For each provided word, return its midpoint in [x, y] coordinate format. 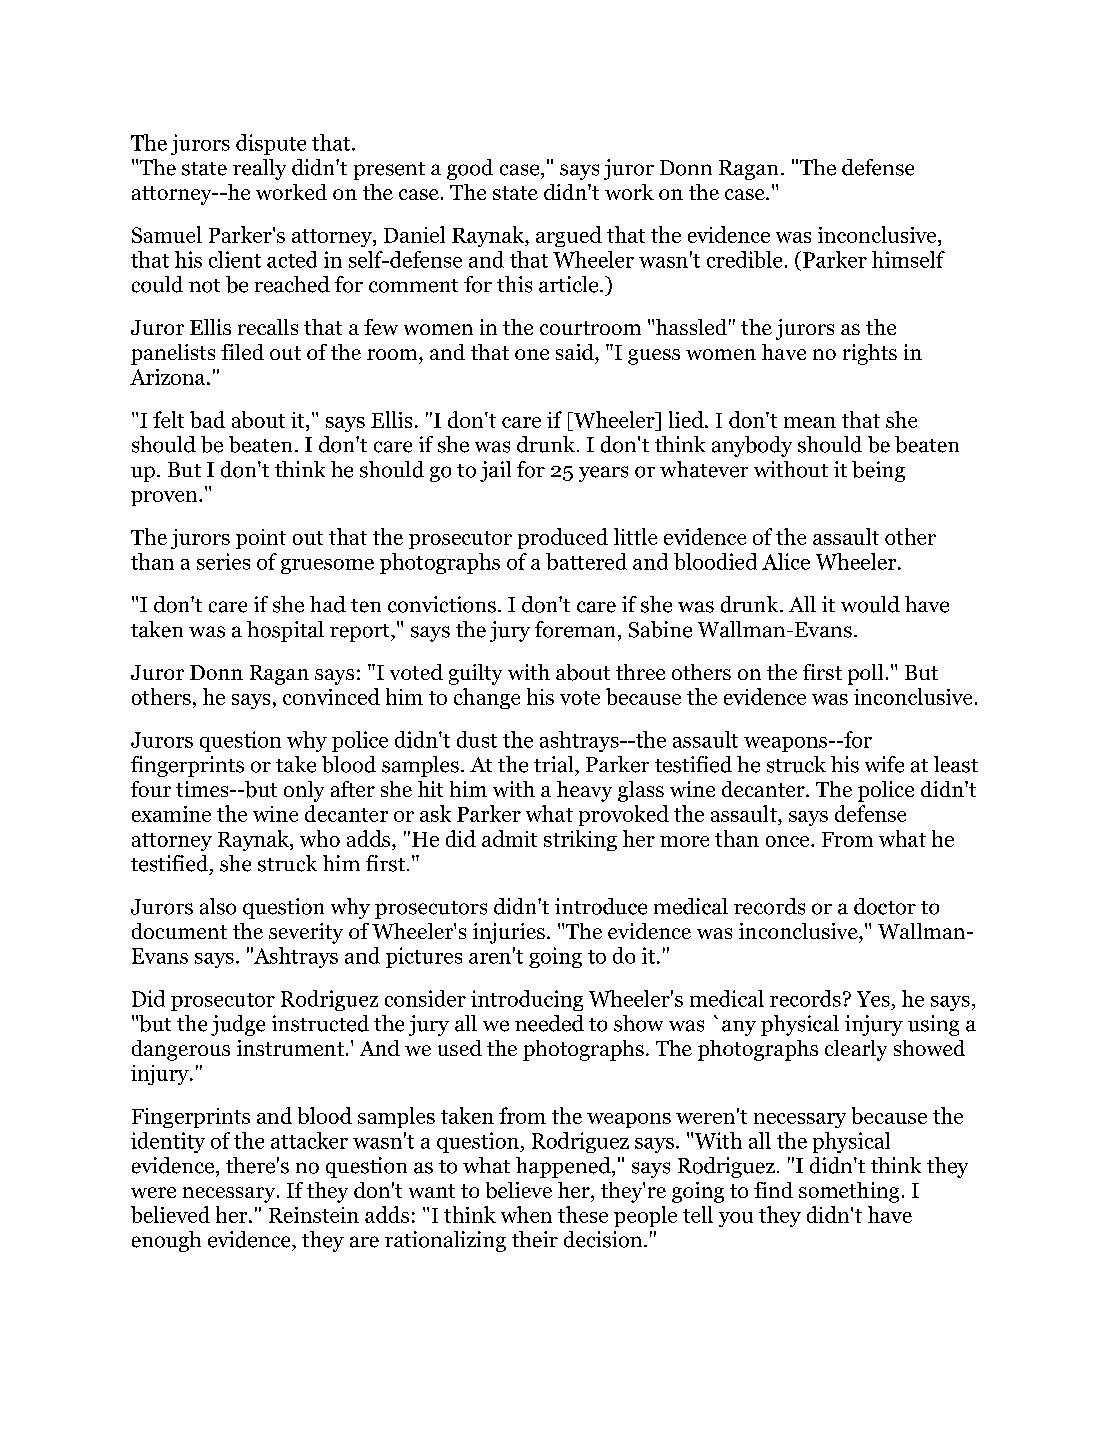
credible [744, 259]
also [218, 906]
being [878, 471]
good [470, 169]
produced [563, 538]
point [261, 539]
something [849, 1192]
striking [580, 840]
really [259, 169]
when [526, 1214]
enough [166, 1241]
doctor [885, 906]
